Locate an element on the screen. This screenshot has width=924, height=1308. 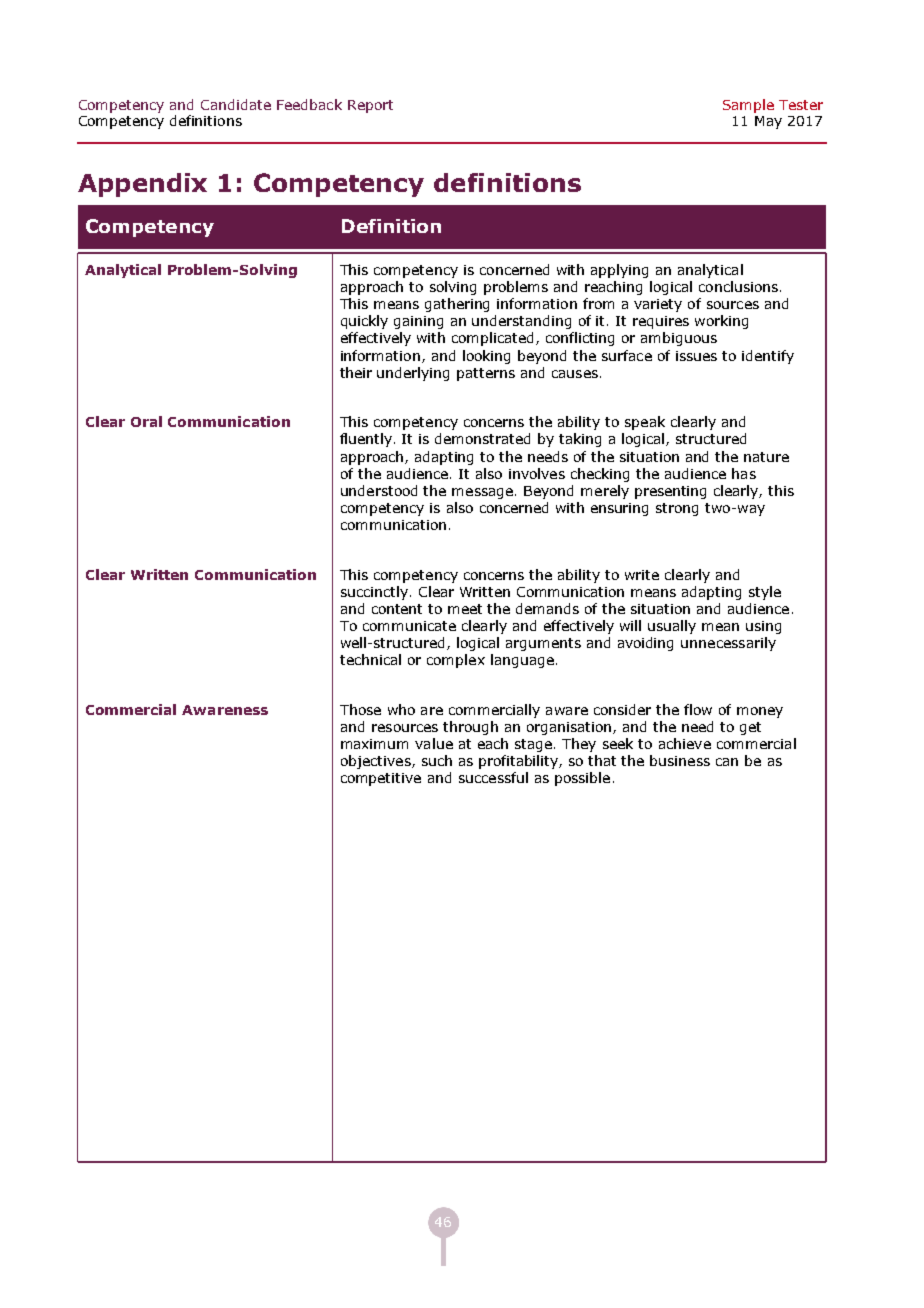
Sample is located at coordinates (748, 106).
